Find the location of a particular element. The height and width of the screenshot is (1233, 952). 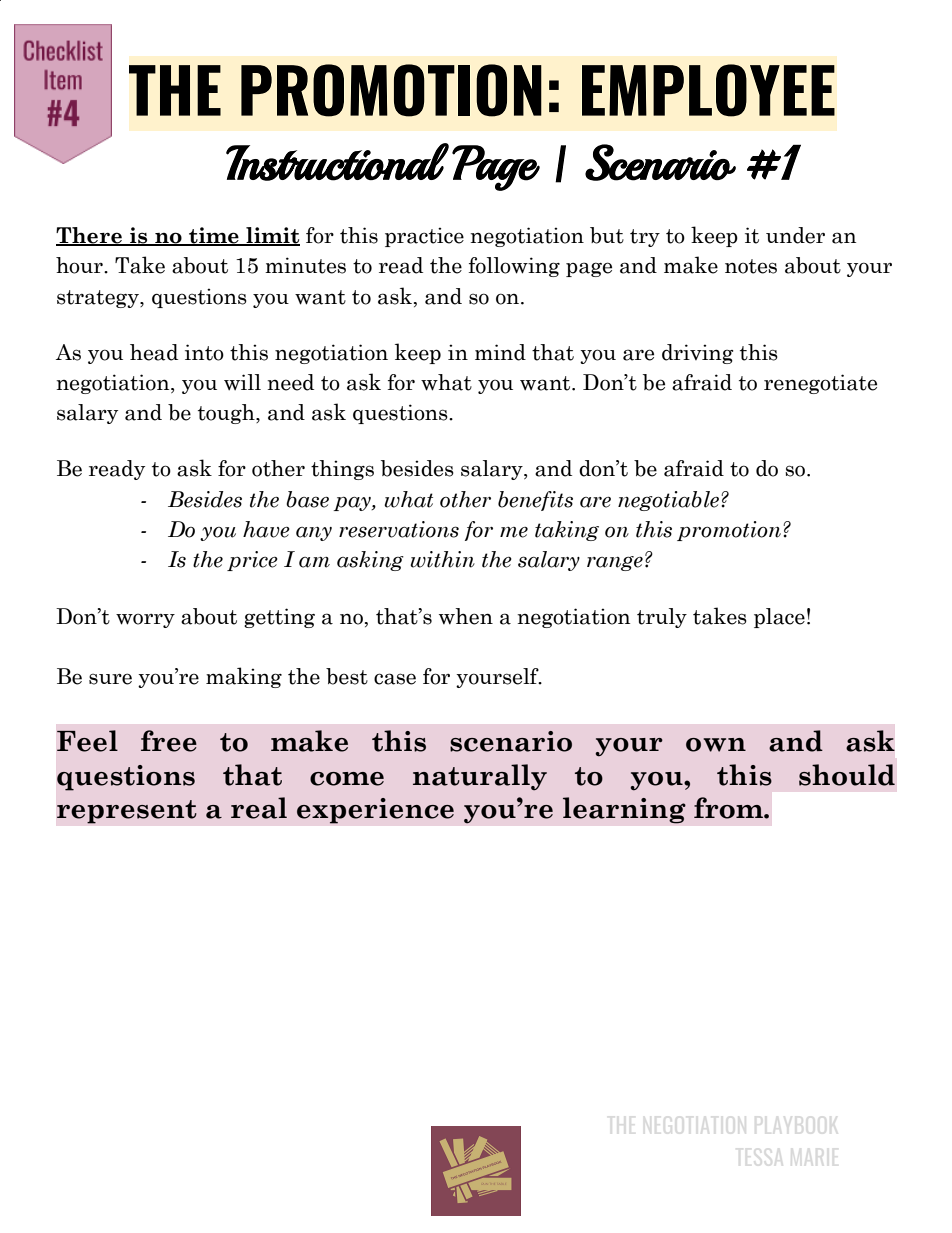

represent is located at coordinates (126, 812).
